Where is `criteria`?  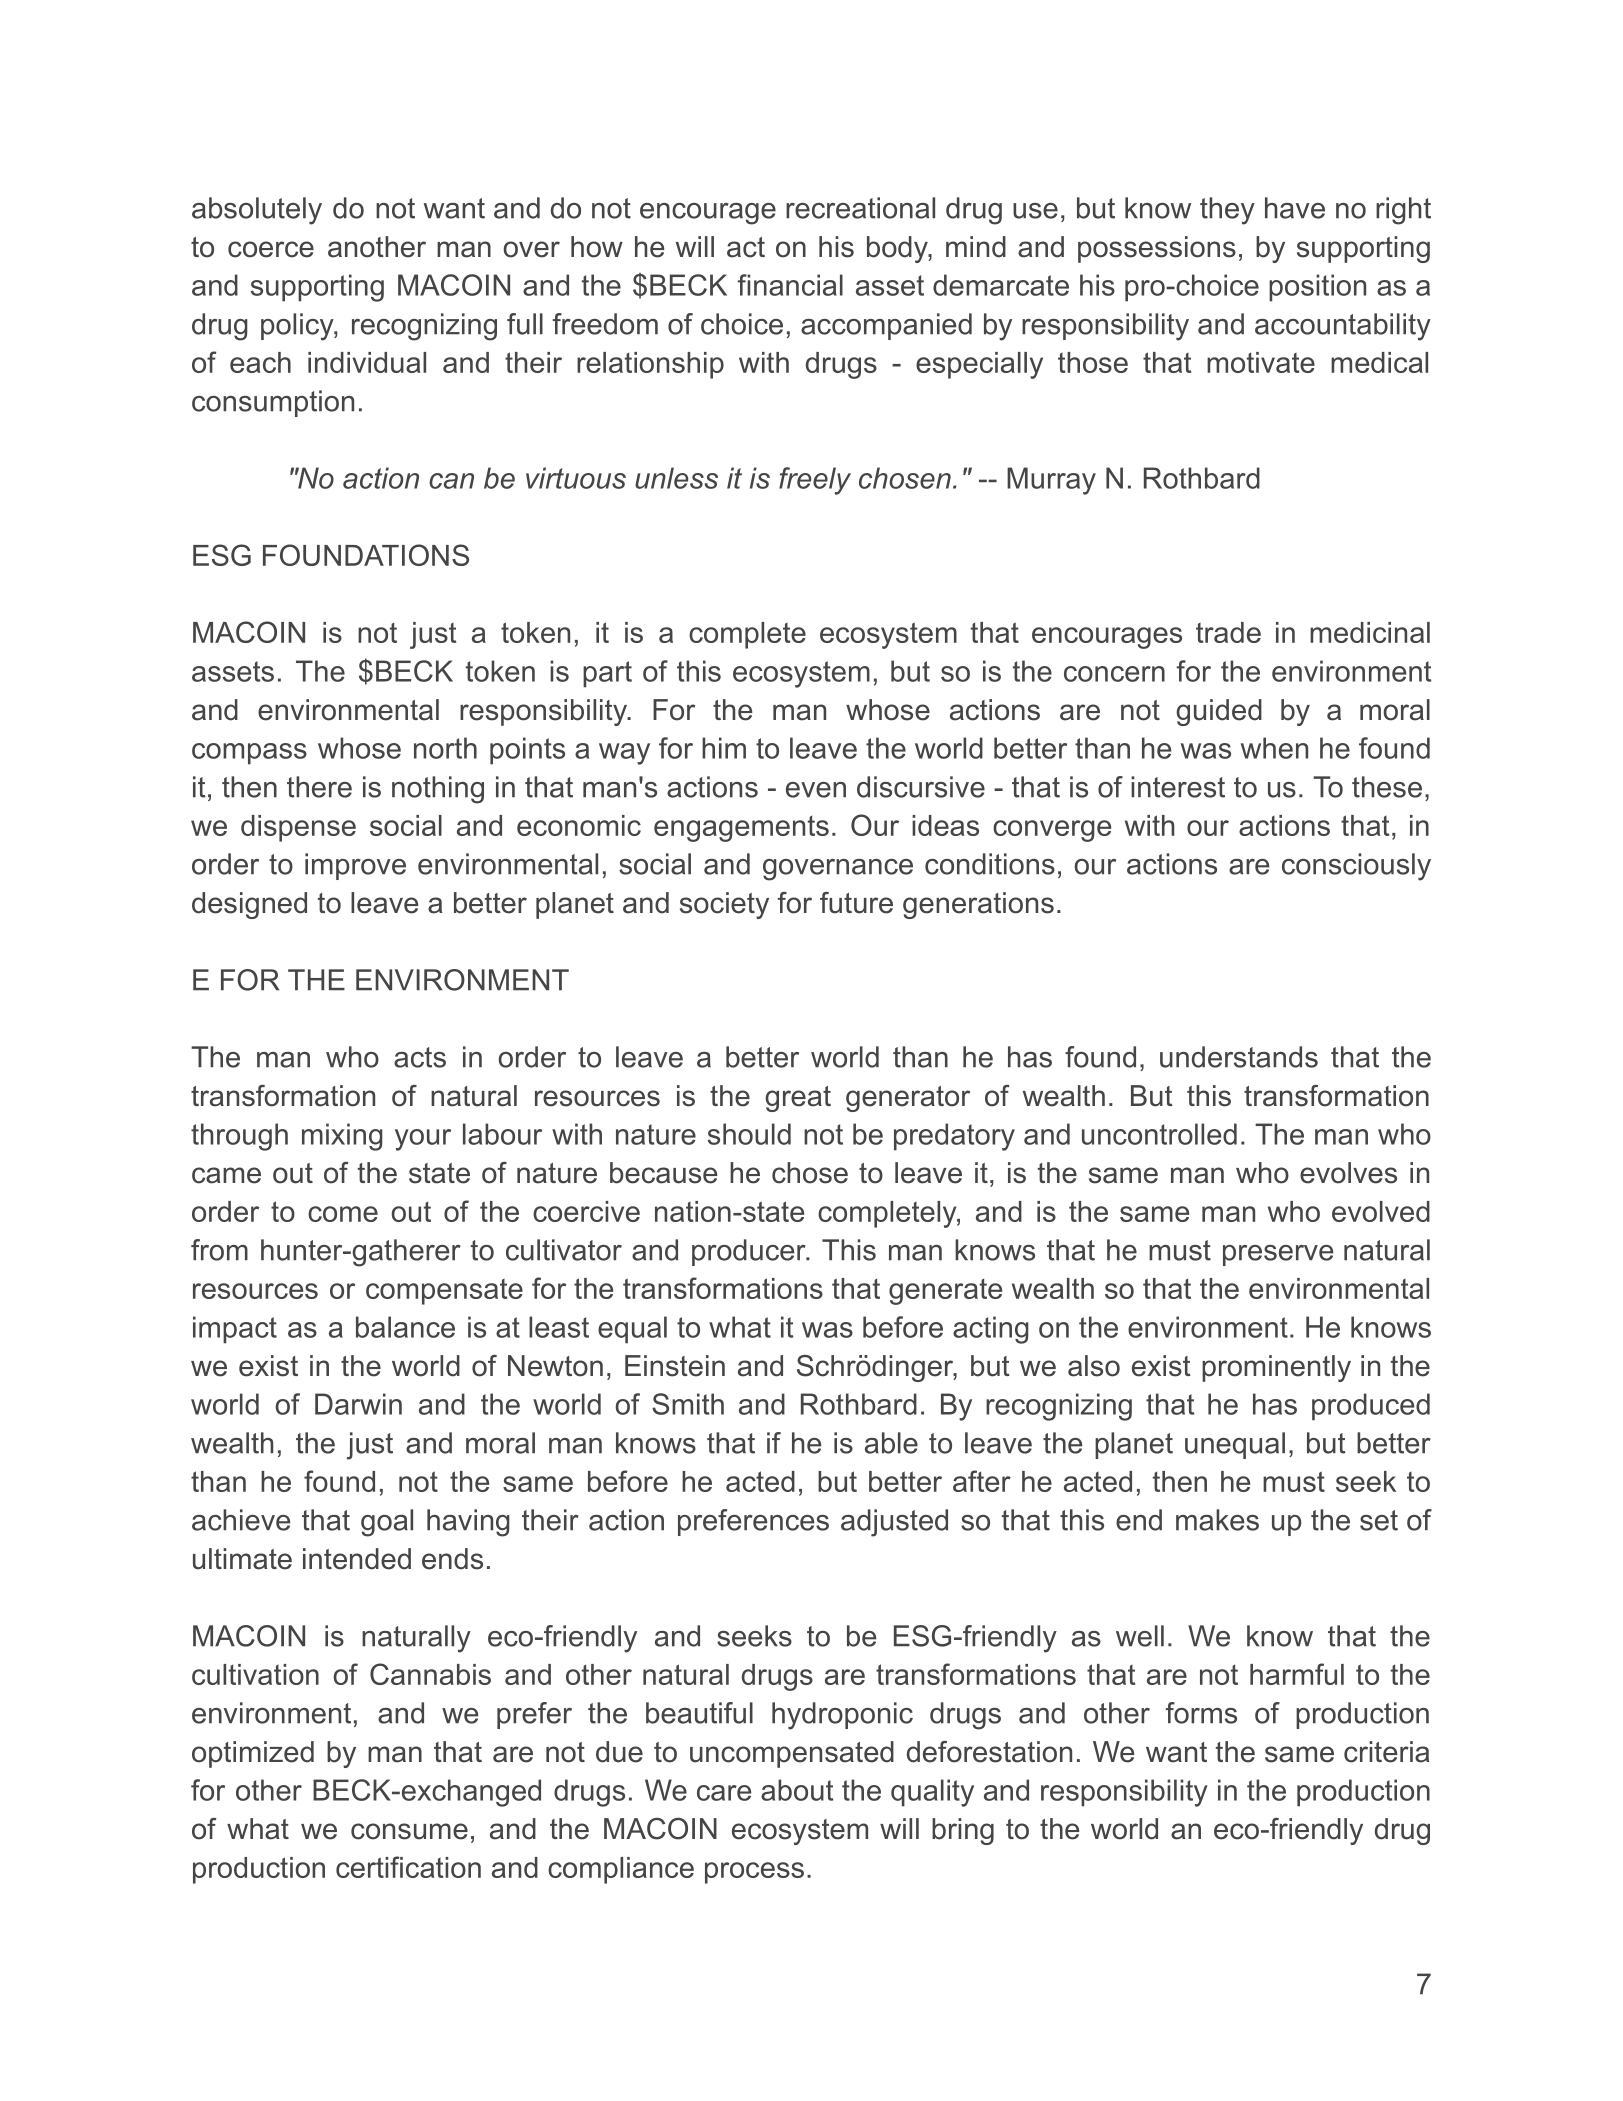
criteria is located at coordinates (1386, 1752).
